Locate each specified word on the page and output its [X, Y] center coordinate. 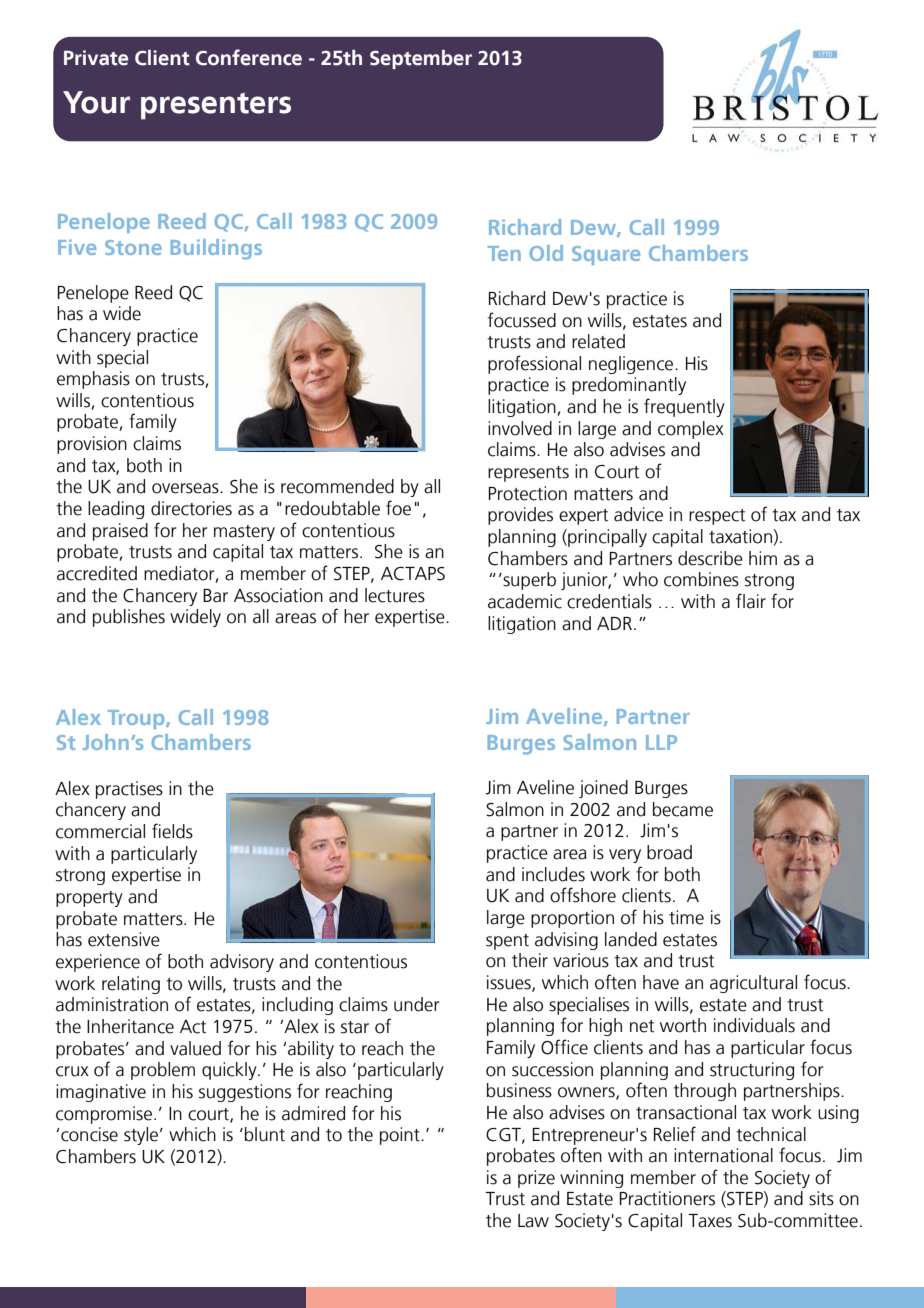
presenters [216, 106]
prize [536, 1179]
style [142, 1136]
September [421, 59]
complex [691, 430]
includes [553, 874]
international [723, 1155]
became [683, 809]
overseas [186, 488]
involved [520, 428]
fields [172, 831]
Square [606, 255]
